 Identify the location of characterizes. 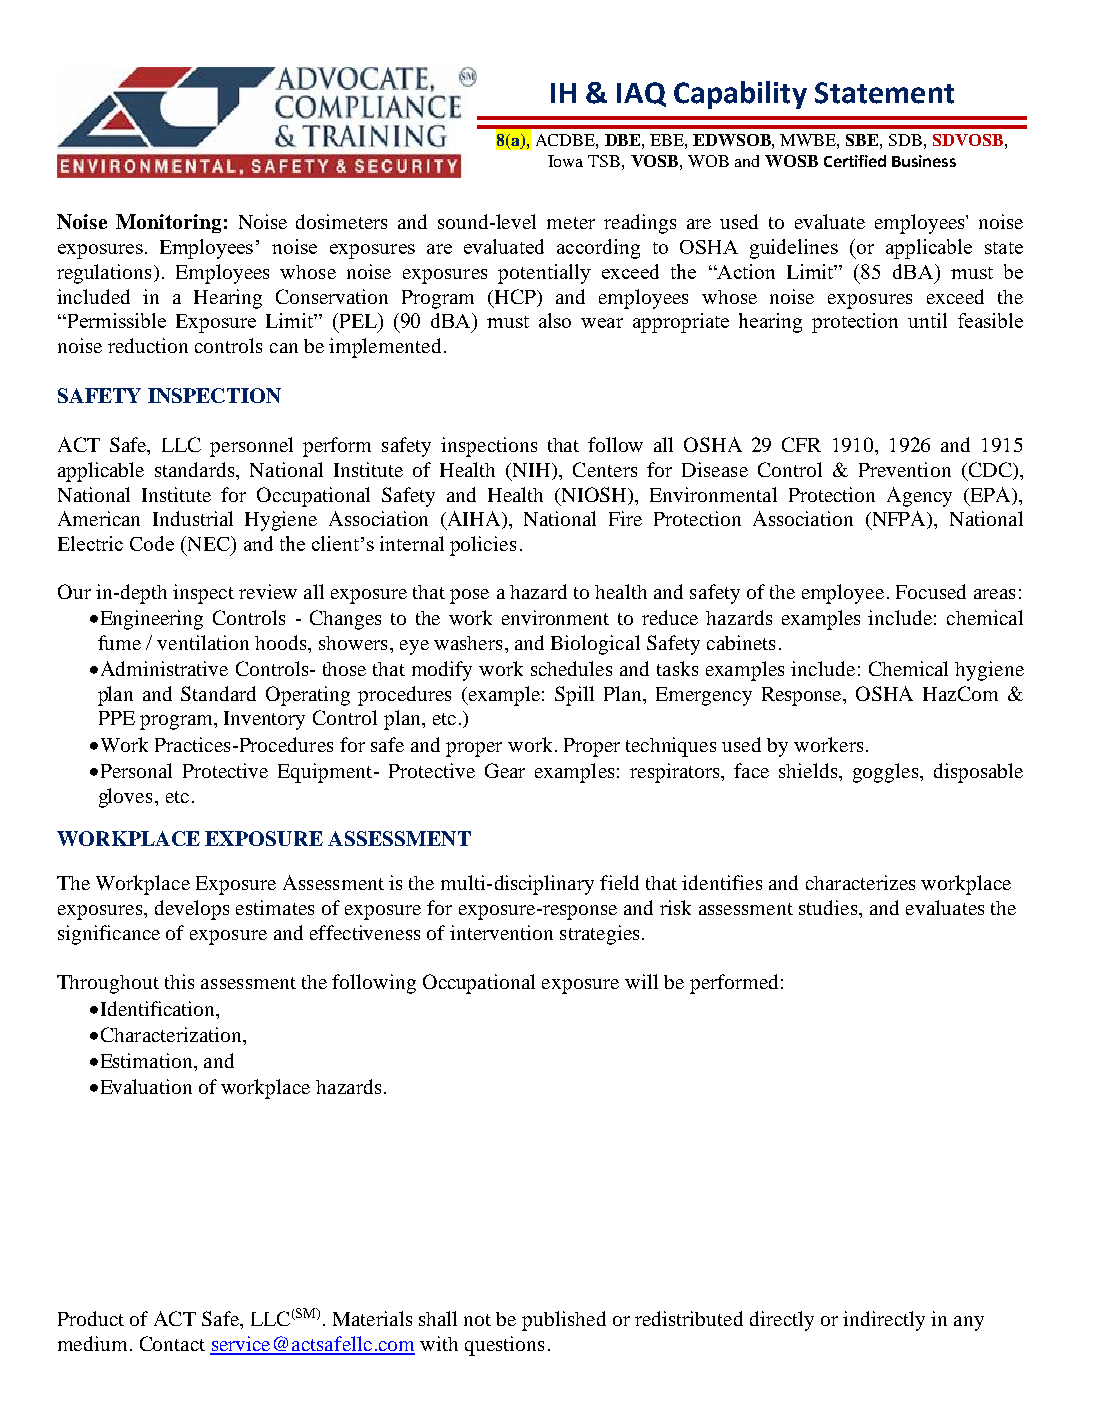
(860, 882).
